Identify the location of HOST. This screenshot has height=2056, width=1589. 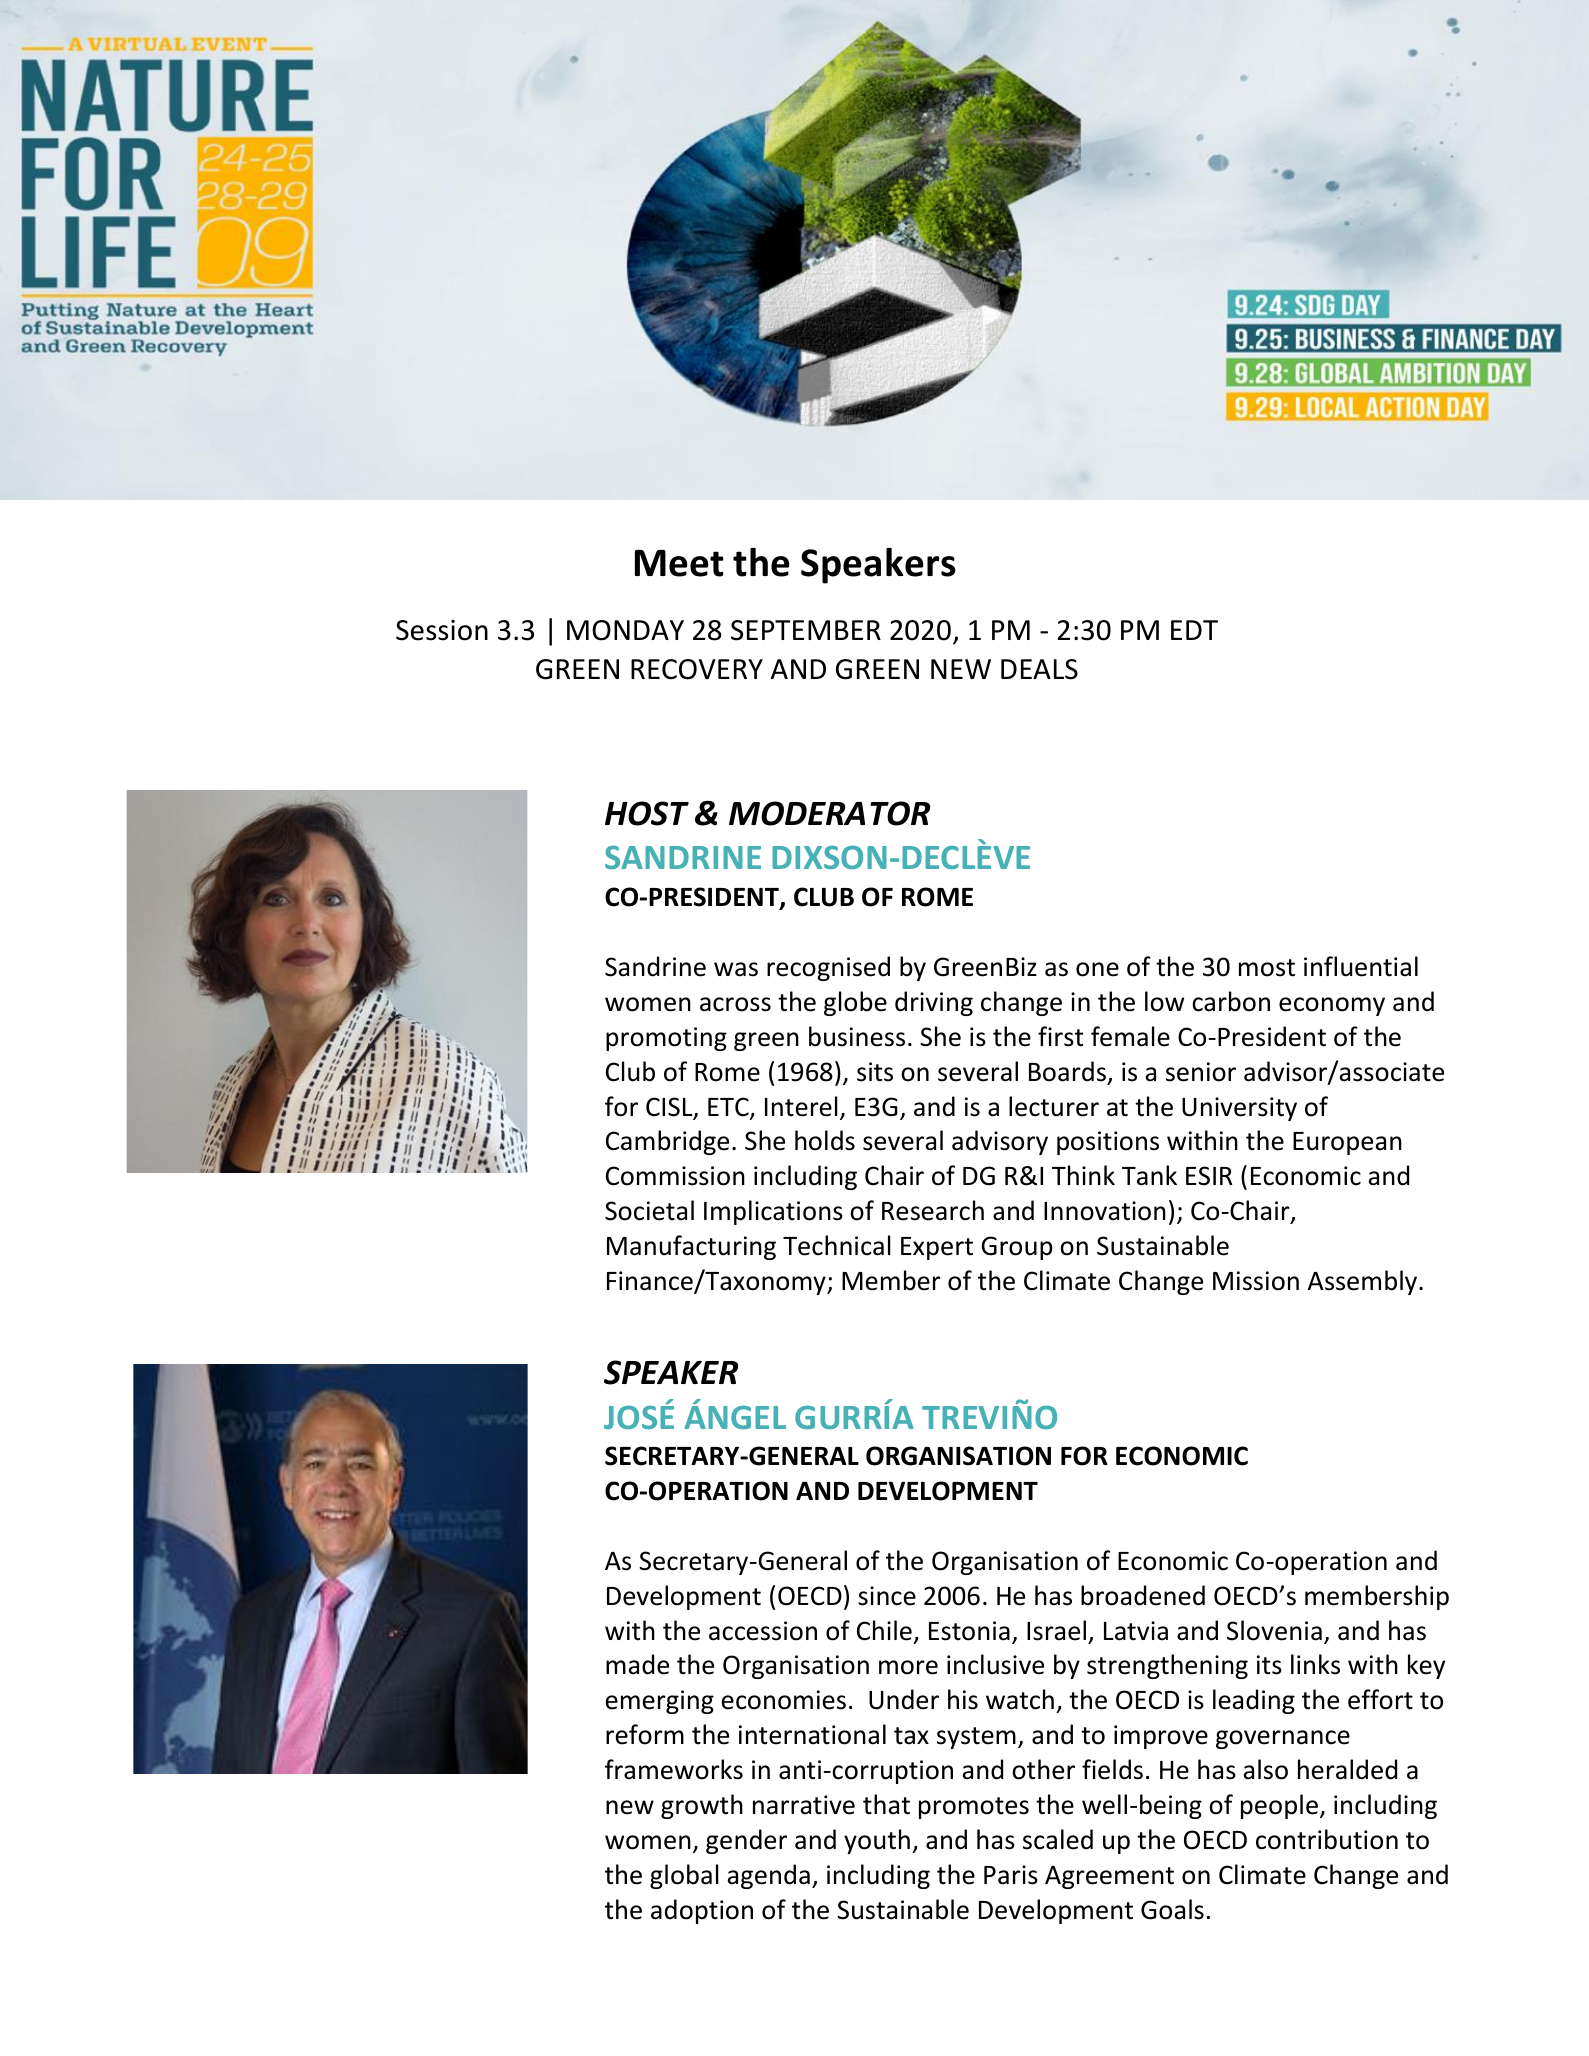
(647, 813).
